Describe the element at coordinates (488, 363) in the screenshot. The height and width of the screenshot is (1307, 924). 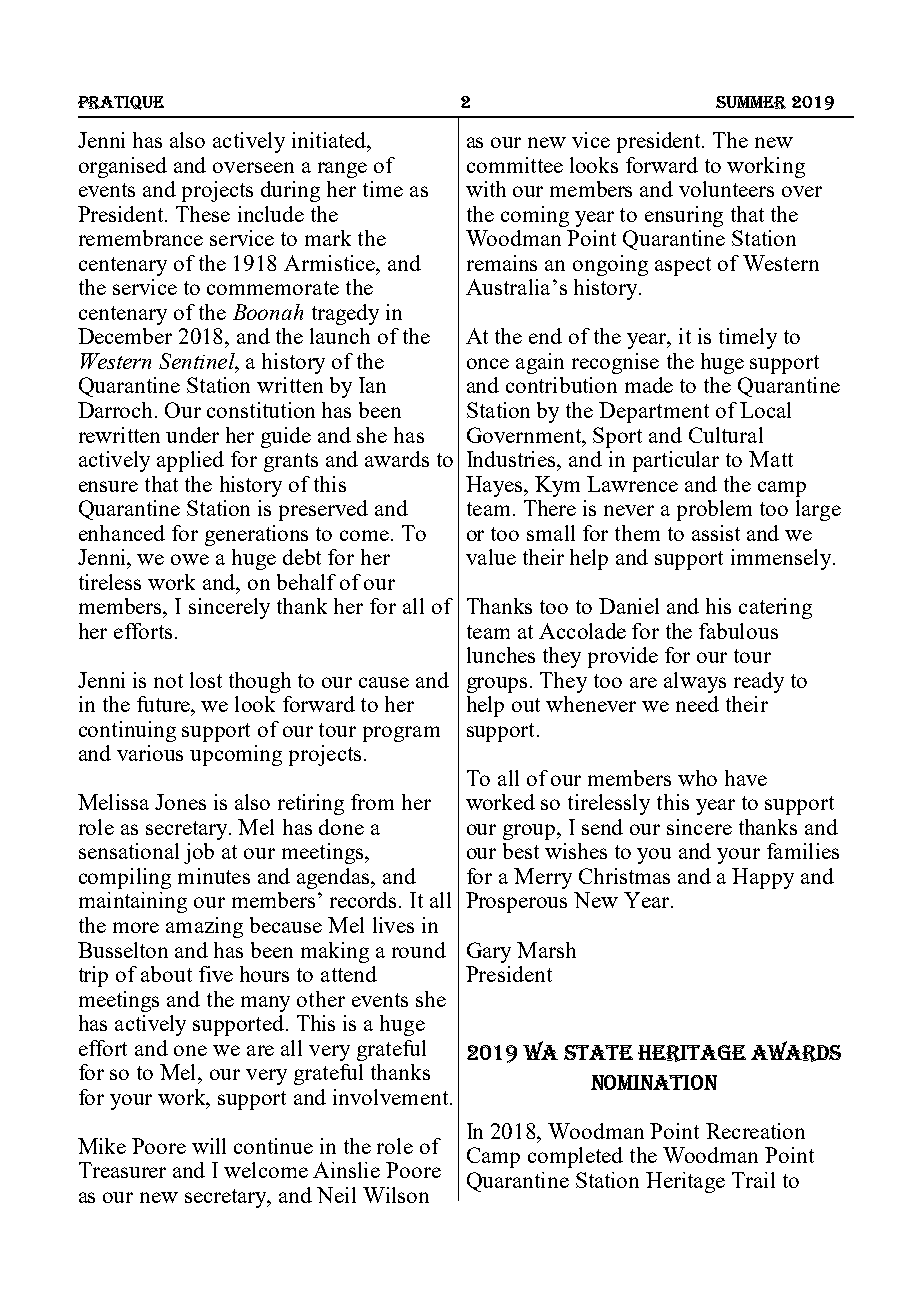
I see `once` at that location.
